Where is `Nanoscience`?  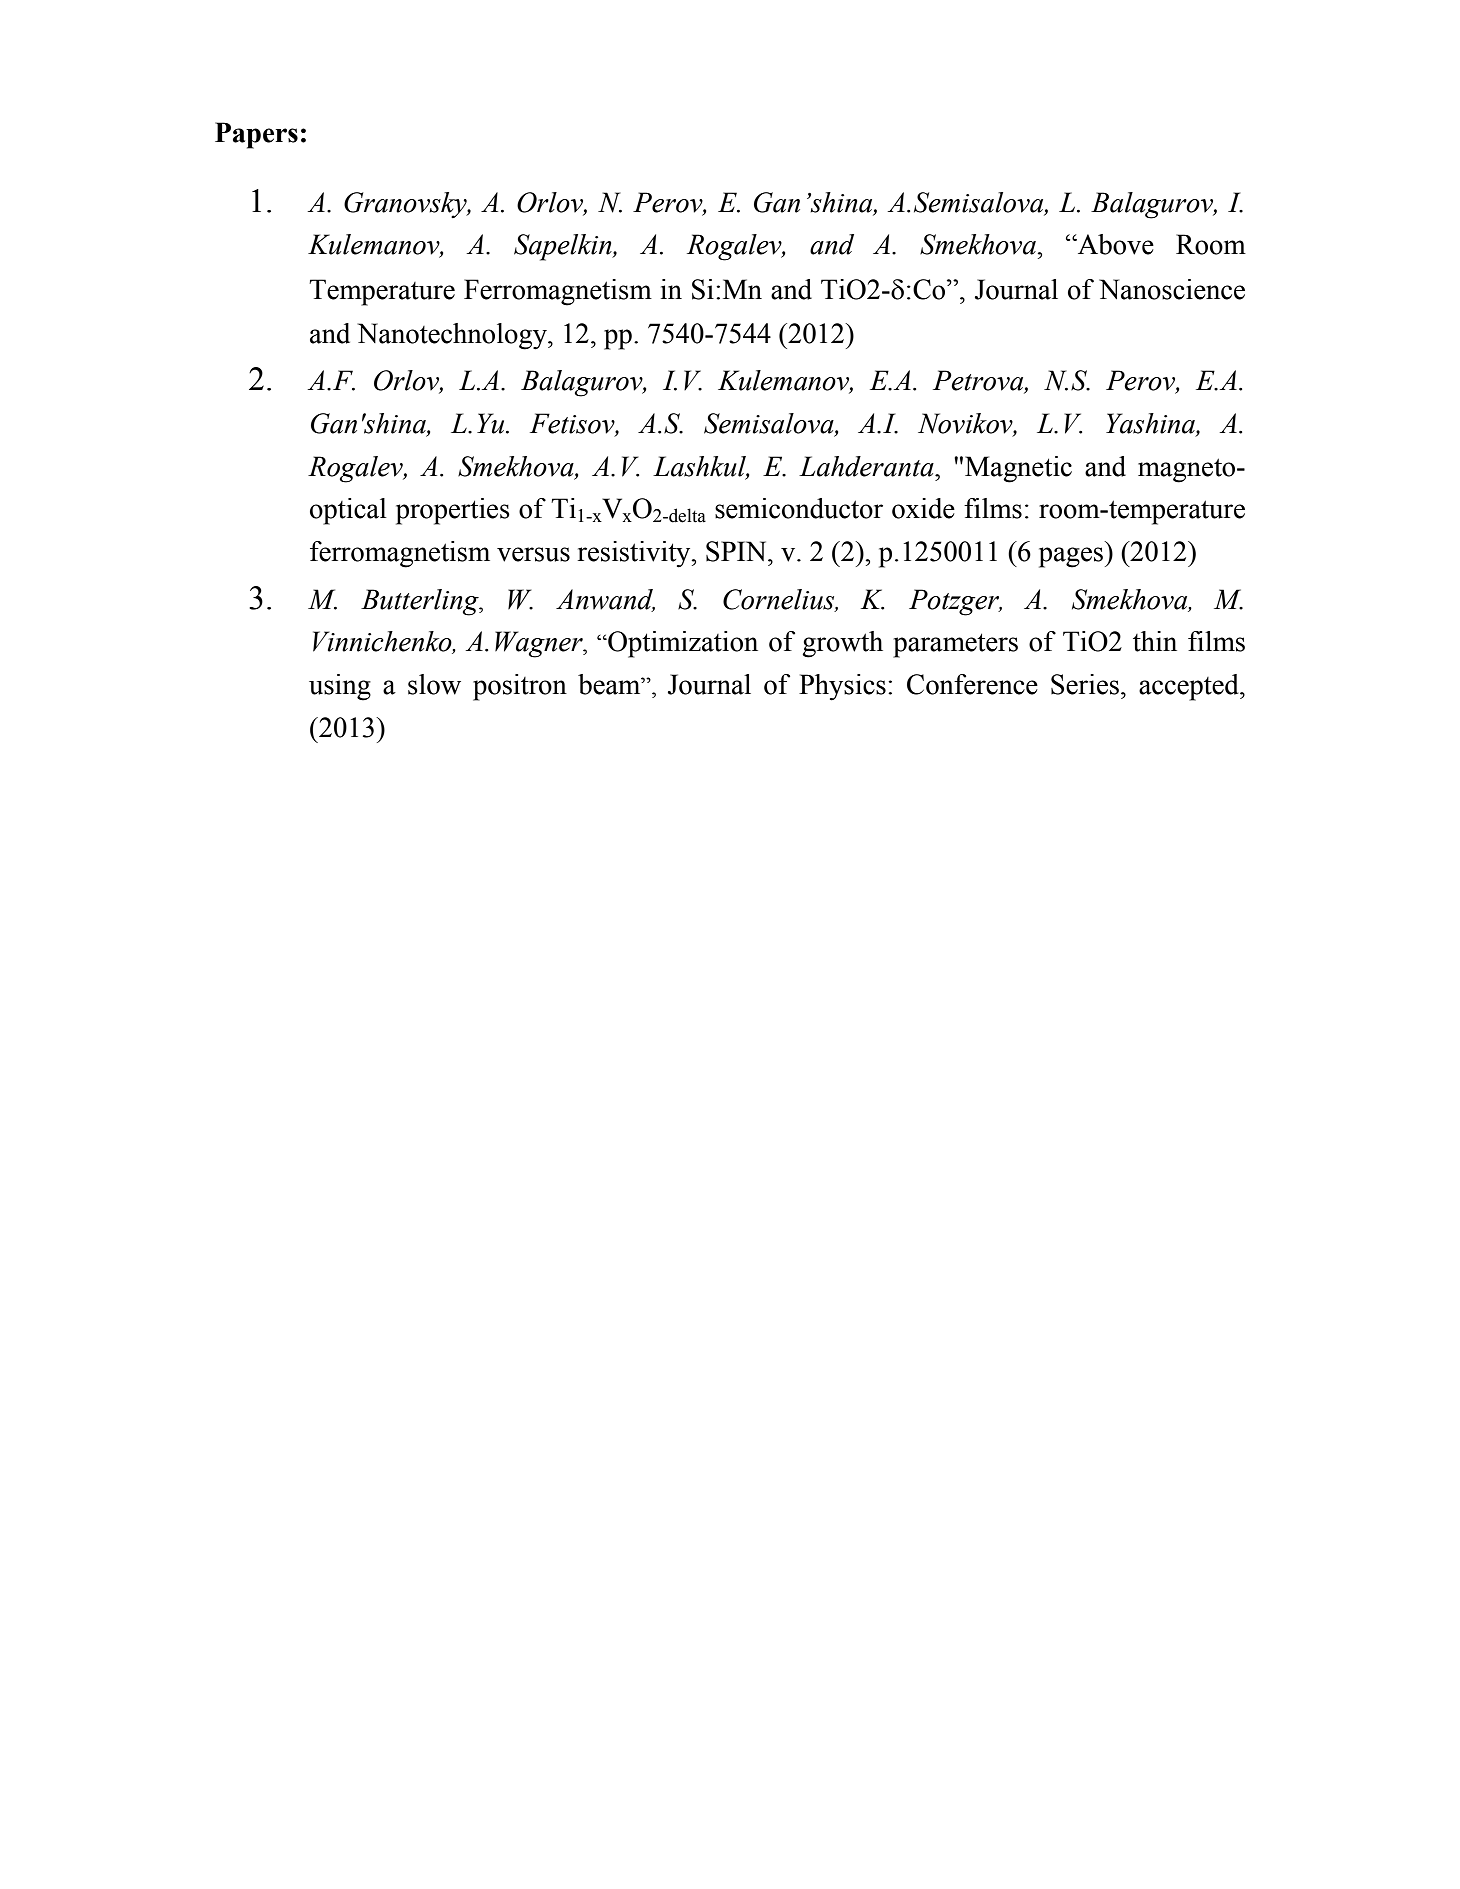
Nanoscience is located at coordinates (1172, 289).
